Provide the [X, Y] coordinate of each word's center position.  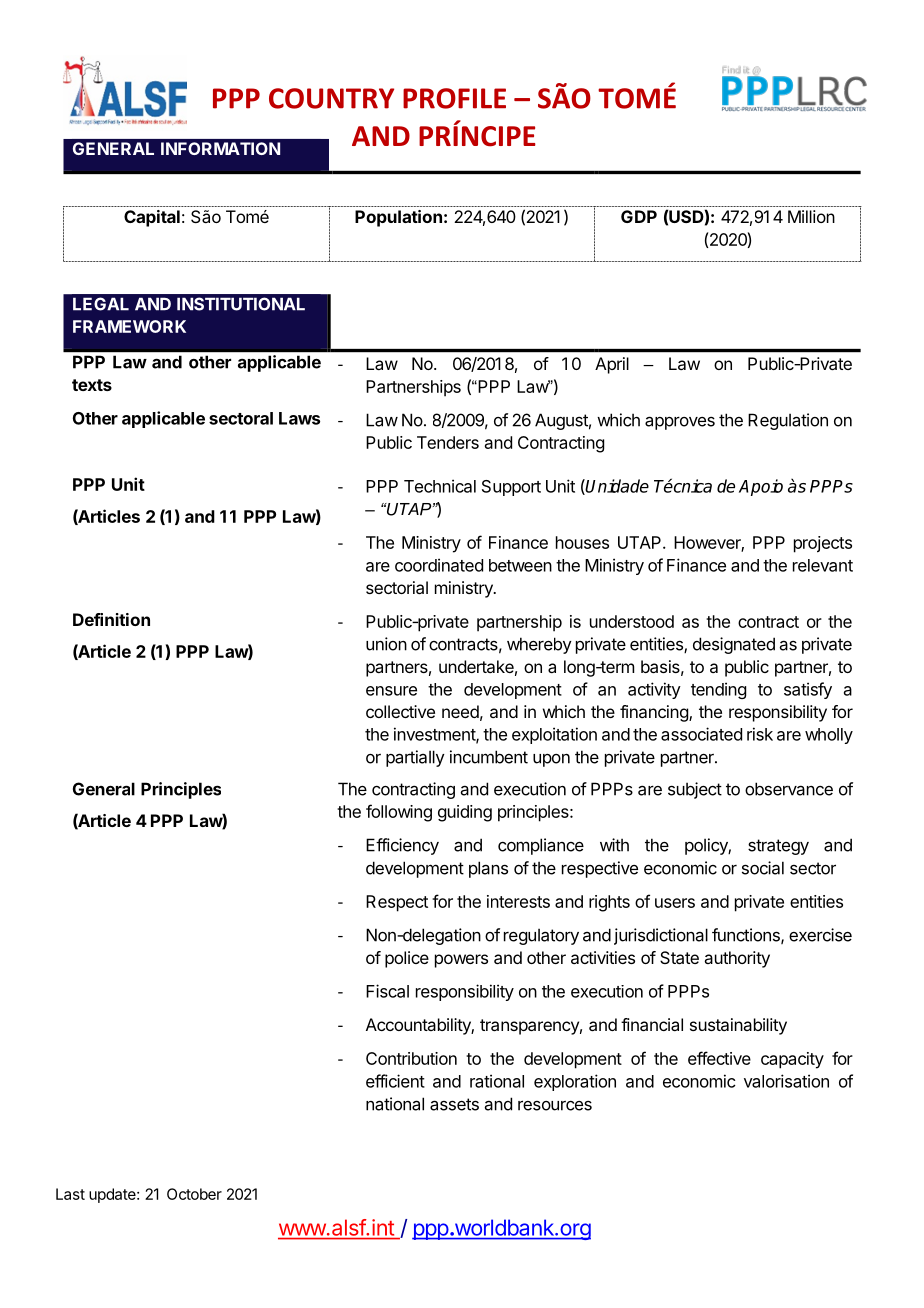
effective [719, 1058]
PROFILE [454, 98]
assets [454, 1104]
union [386, 644]
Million [811, 216]
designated [734, 645]
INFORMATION [220, 148]
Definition [111, 619]
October [194, 1194]
